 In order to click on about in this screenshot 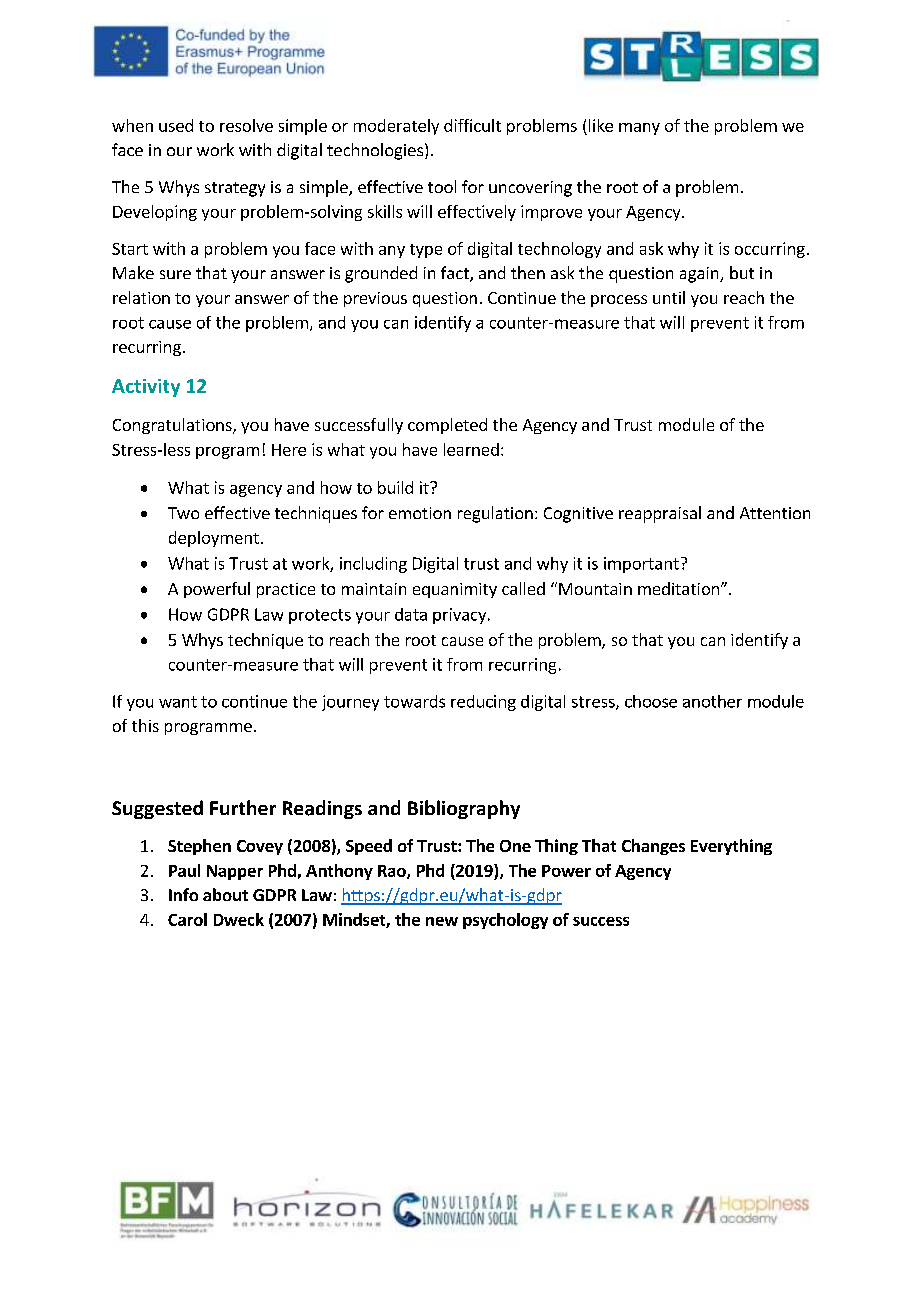, I will do `click(225, 894)`.
